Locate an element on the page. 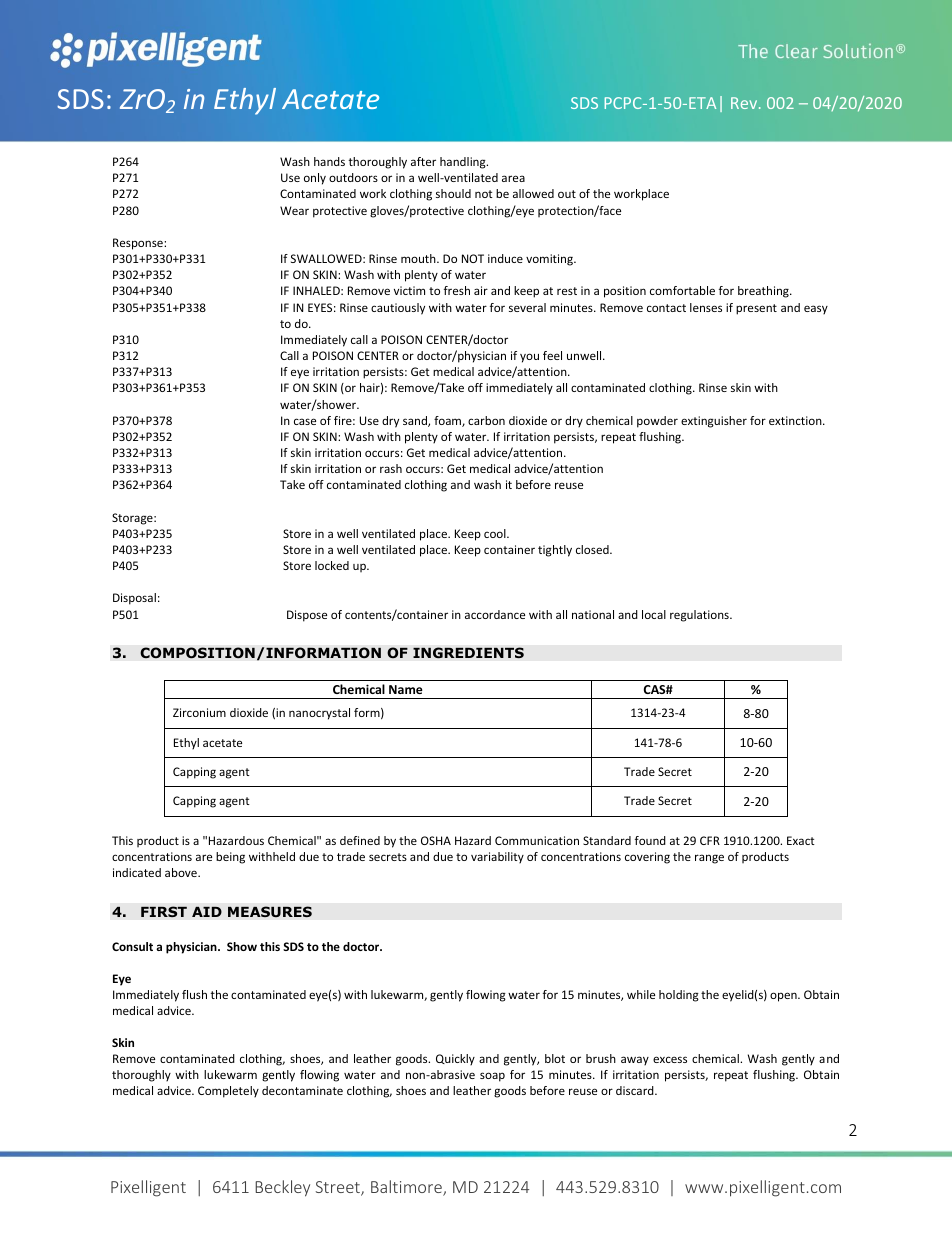 This image has width=952, height=1233. OSHA is located at coordinates (436, 840).
